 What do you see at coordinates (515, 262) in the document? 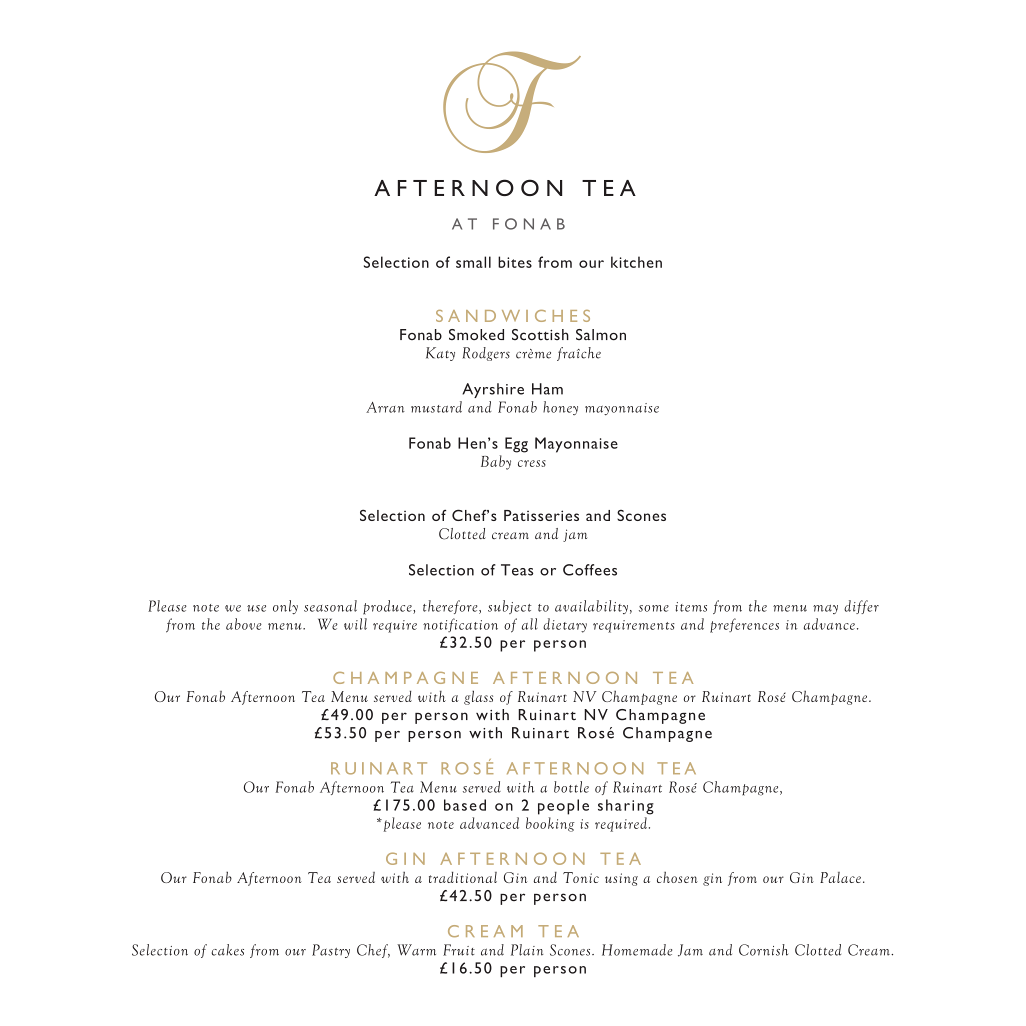
I see `bites` at bounding box center [515, 262].
